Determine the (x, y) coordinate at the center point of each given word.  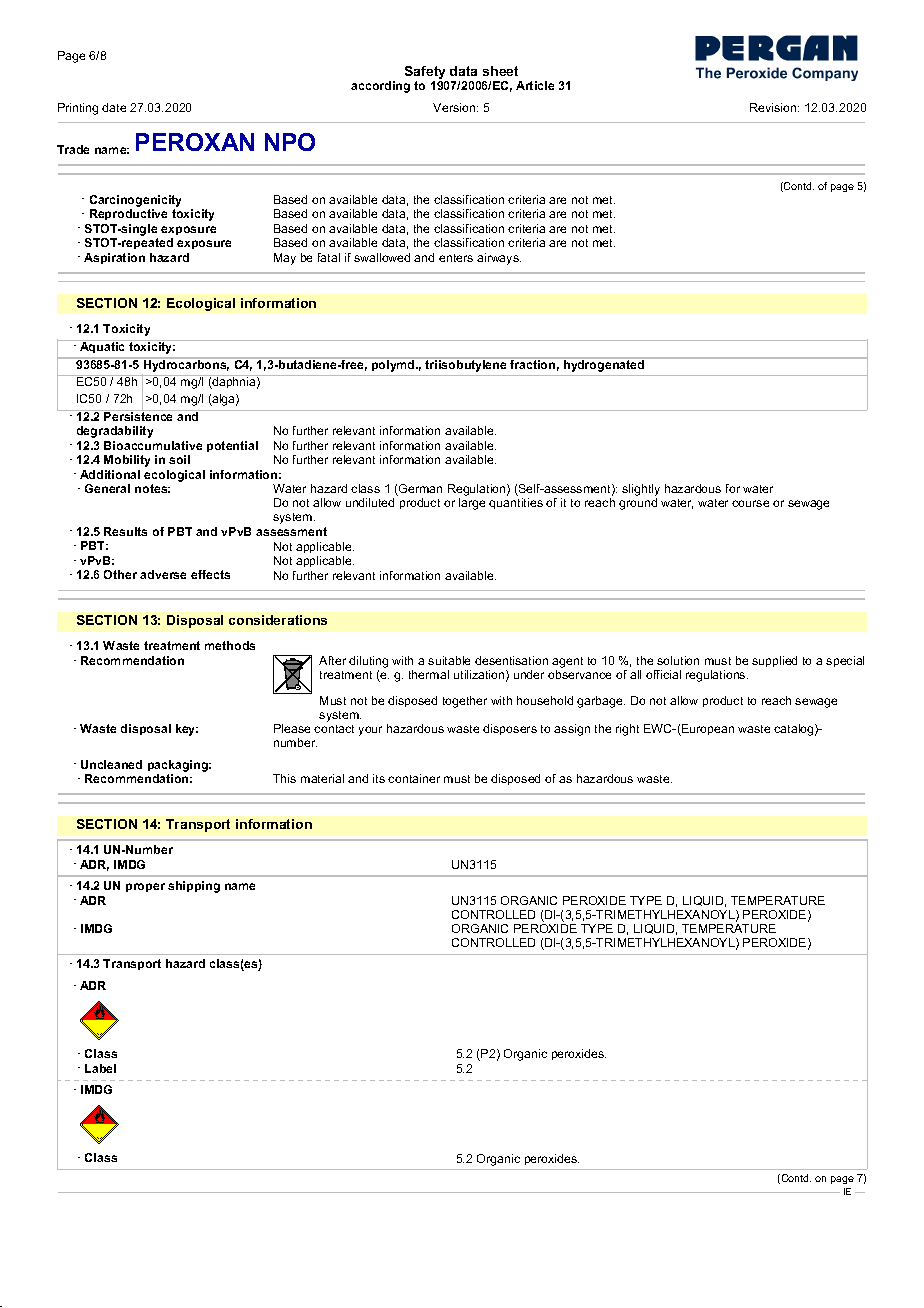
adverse (163, 574)
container (414, 778)
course (750, 503)
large (472, 504)
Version (455, 107)
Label (100, 1068)
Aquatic (103, 346)
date (114, 107)
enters (456, 258)
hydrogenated (604, 366)
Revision (774, 107)
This (284, 778)
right (627, 730)
